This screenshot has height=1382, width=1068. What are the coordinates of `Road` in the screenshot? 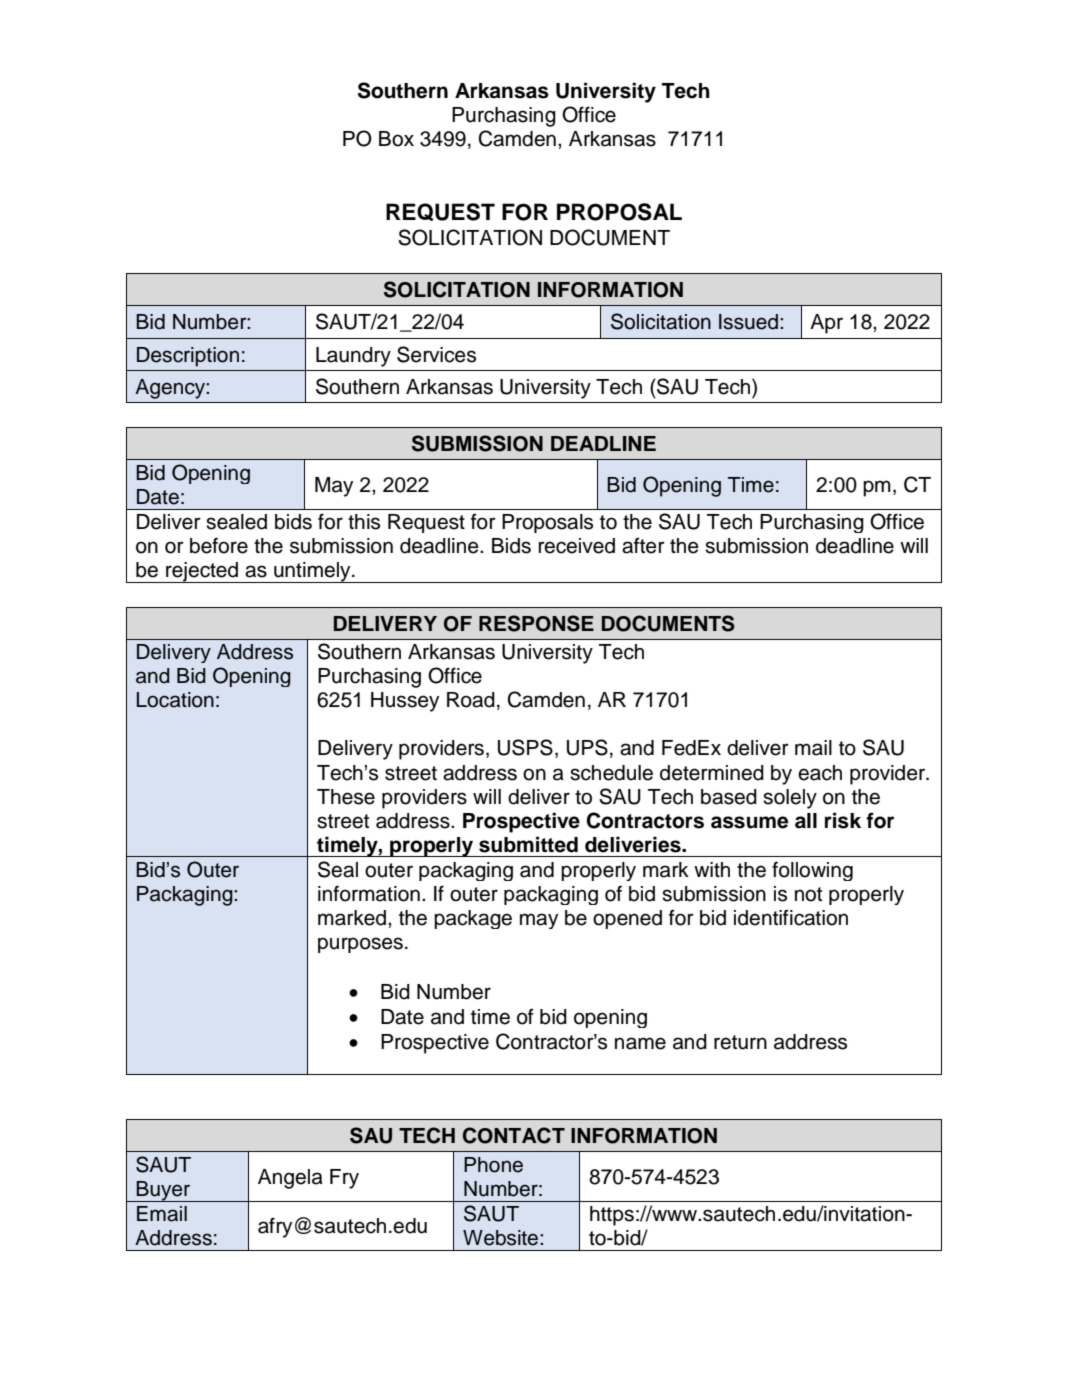 It's located at (471, 700).
